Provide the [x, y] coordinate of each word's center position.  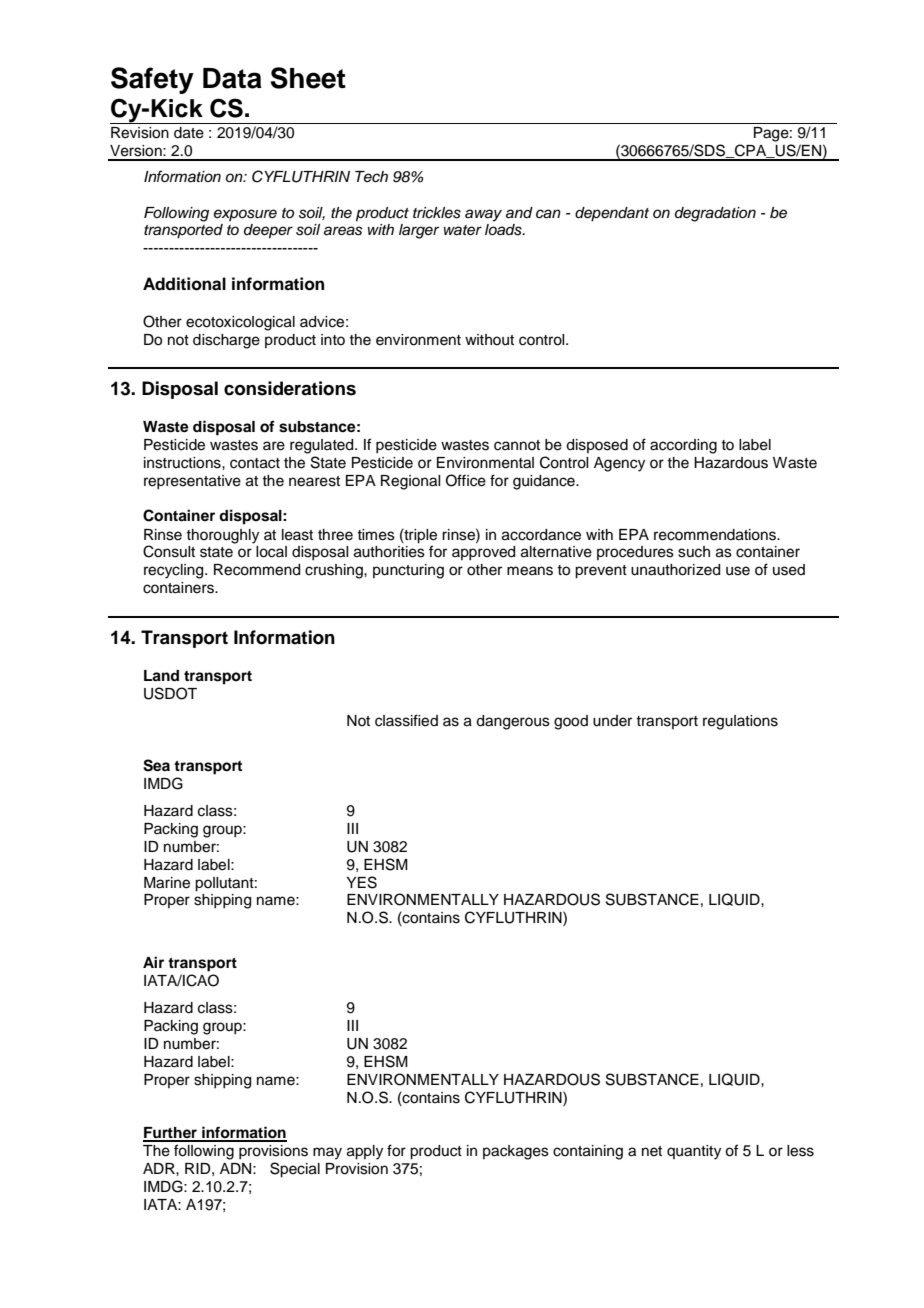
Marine [167, 883]
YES [361, 882]
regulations [740, 722]
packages [516, 1152]
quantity [694, 1152]
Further [171, 1134]
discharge [226, 341]
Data [232, 78]
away [483, 215]
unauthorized [675, 570]
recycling [175, 571]
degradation [715, 214]
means [530, 571]
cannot [517, 445]
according [683, 446]
